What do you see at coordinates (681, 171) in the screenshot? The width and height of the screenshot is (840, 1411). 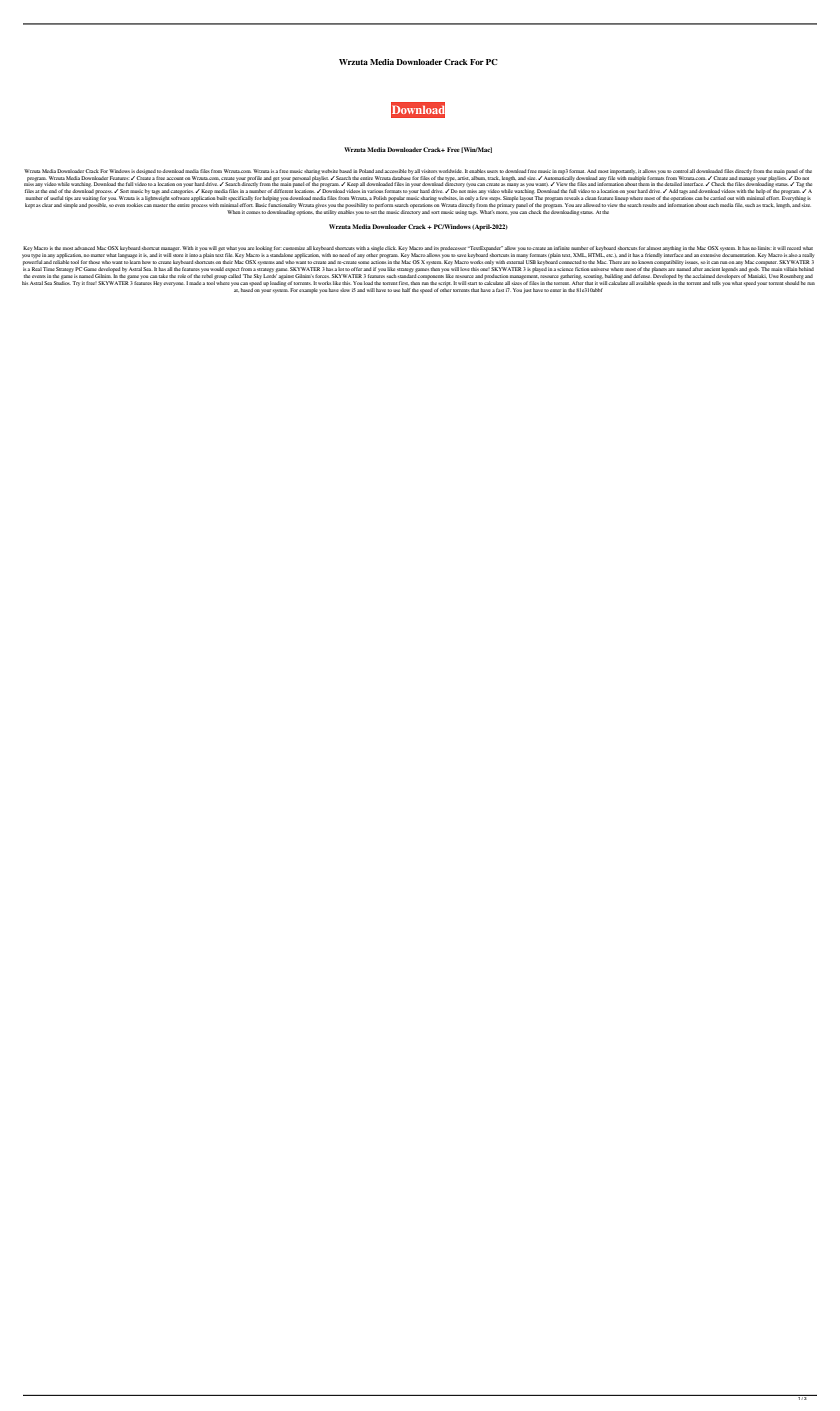 I see `control` at bounding box center [681, 171].
